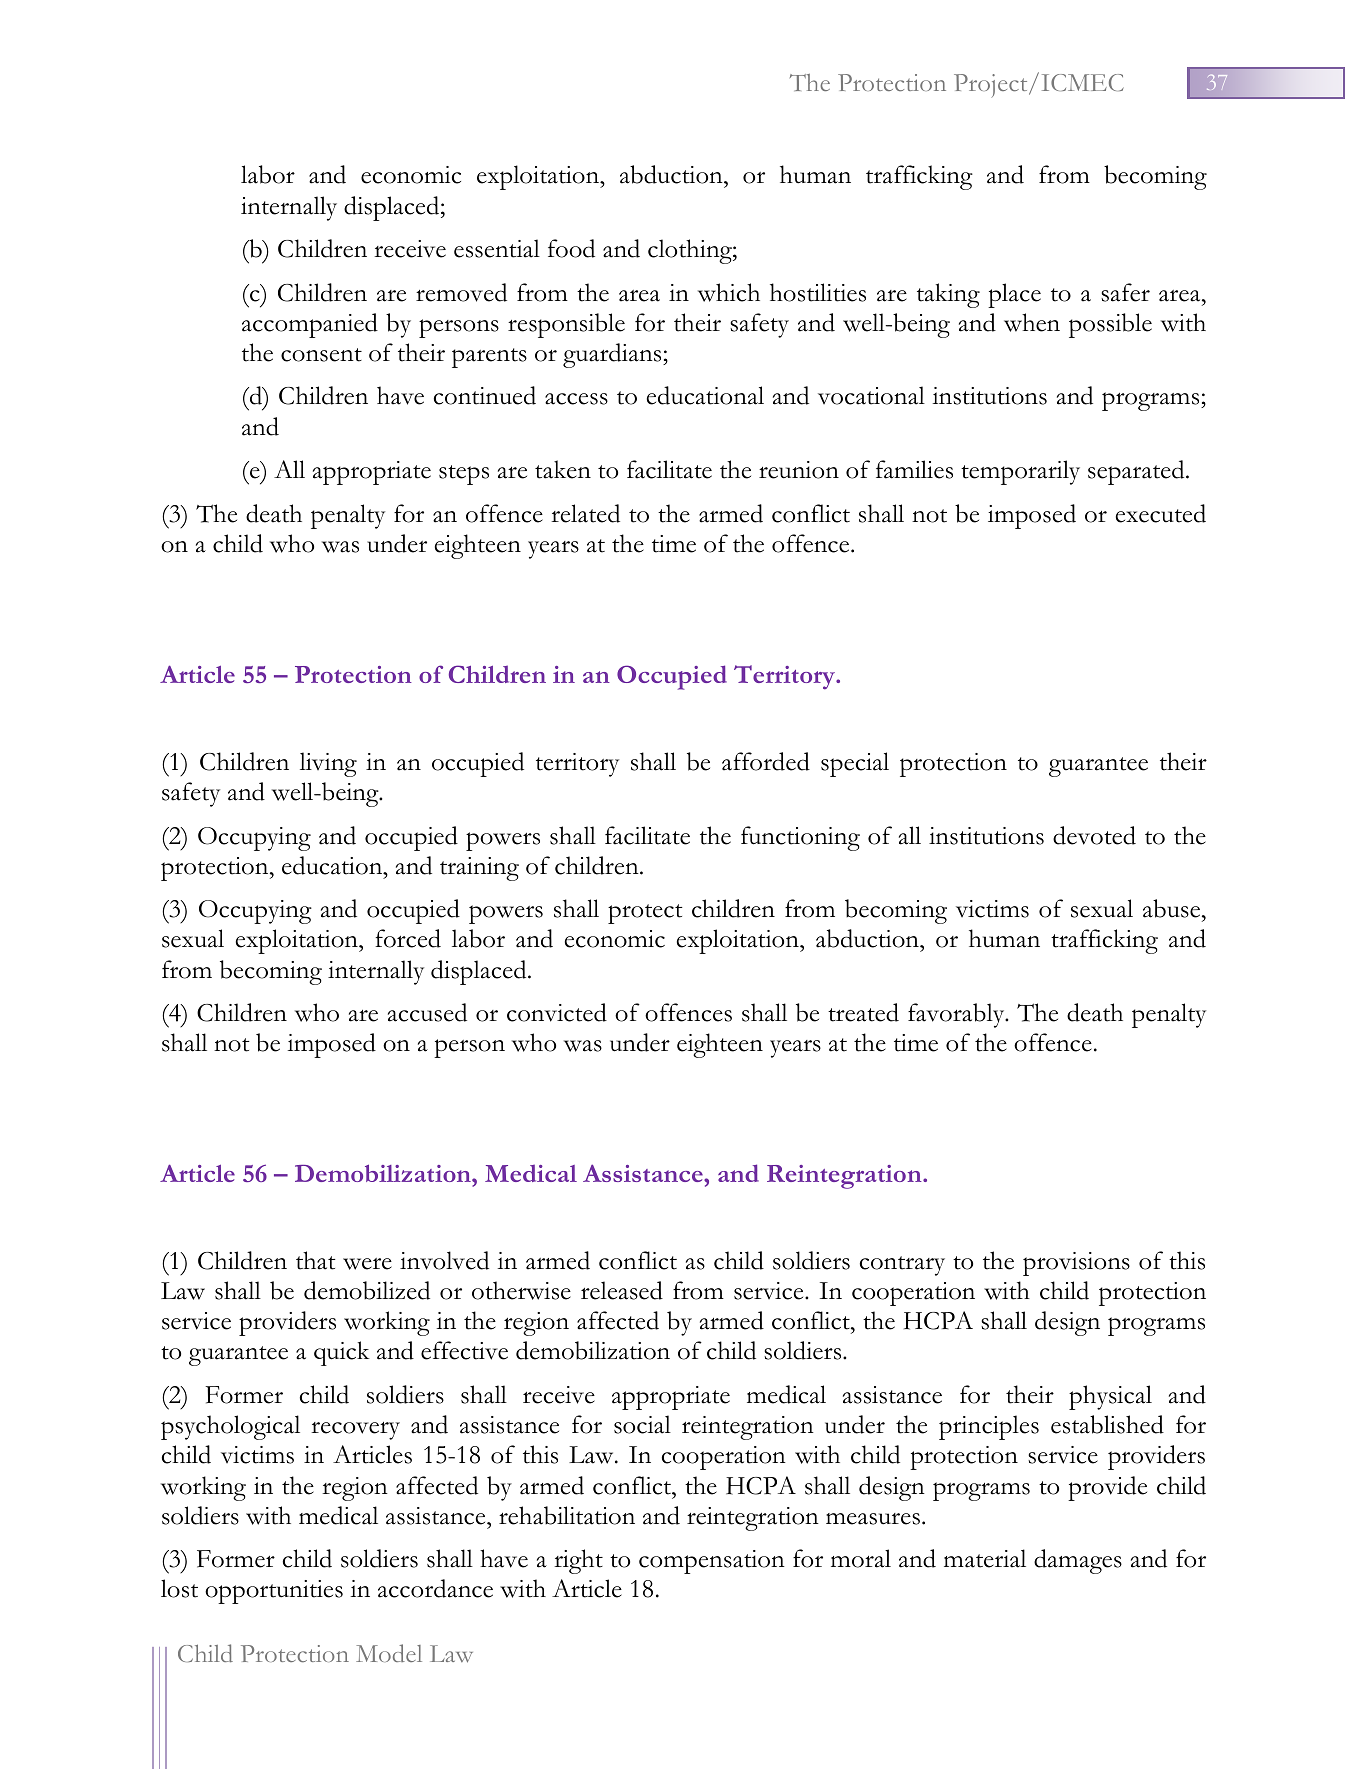 Image resolution: width=1367 pixels, height=1769 pixels. I want to click on which, so click(729, 292).
